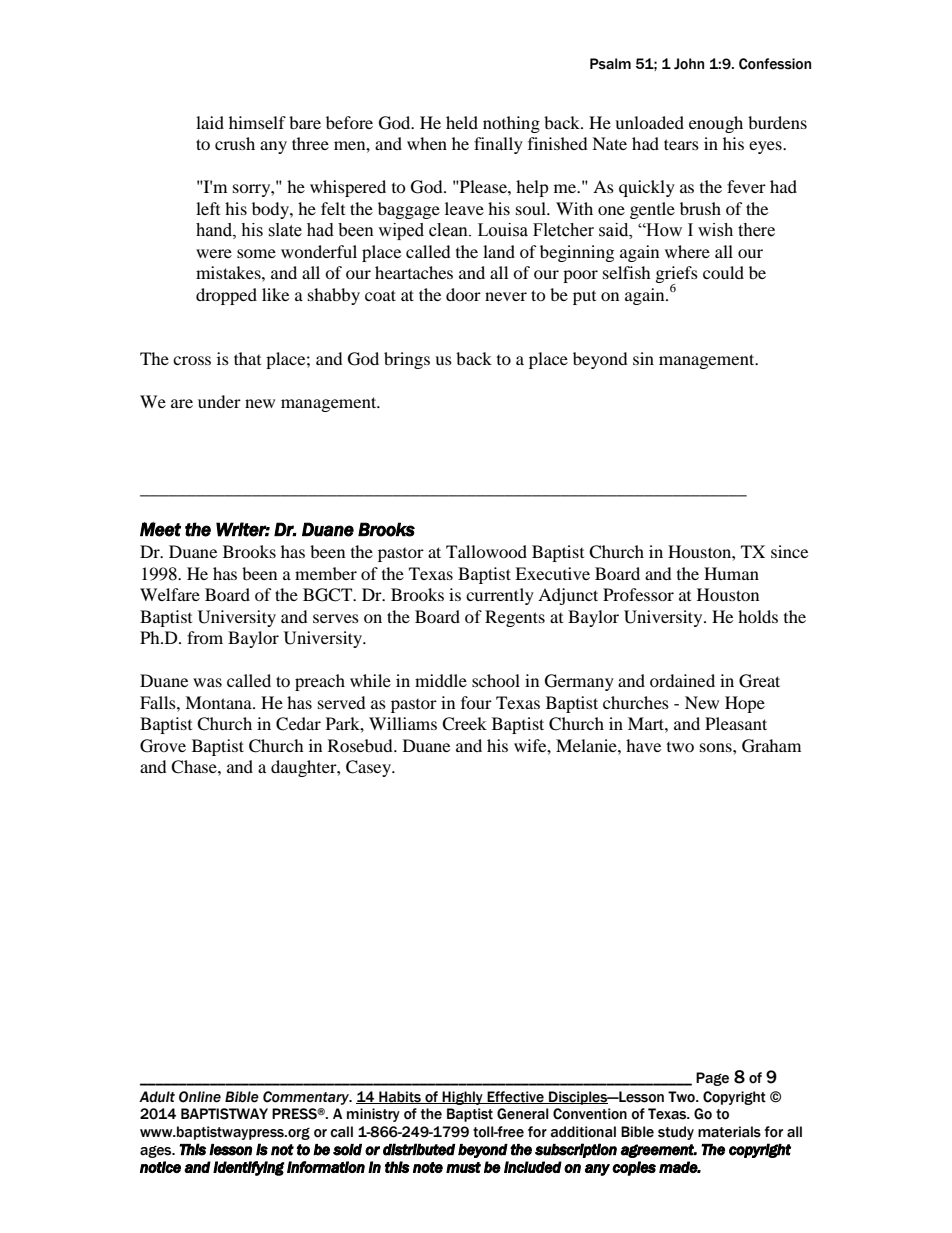  Describe the element at coordinates (247, 358) in the screenshot. I see `that` at that location.
